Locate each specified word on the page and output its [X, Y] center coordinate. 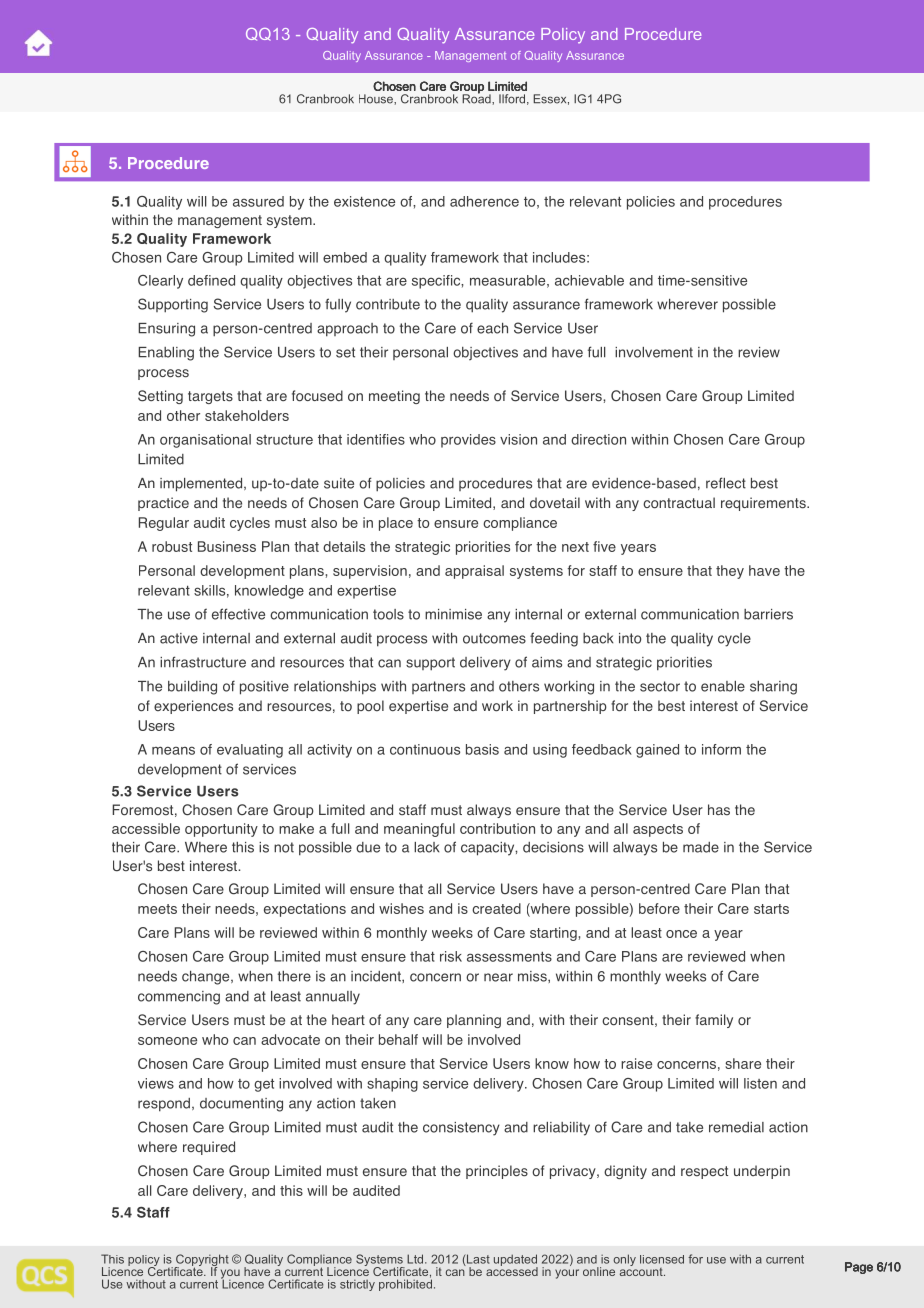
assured [258, 201]
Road [477, 98]
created [496, 908]
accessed [512, 1270]
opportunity [221, 830]
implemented [202, 485]
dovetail [555, 503]
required [209, 1148]
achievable [589, 280]
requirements [764, 504]
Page [859, 1268]
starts [771, 909]
